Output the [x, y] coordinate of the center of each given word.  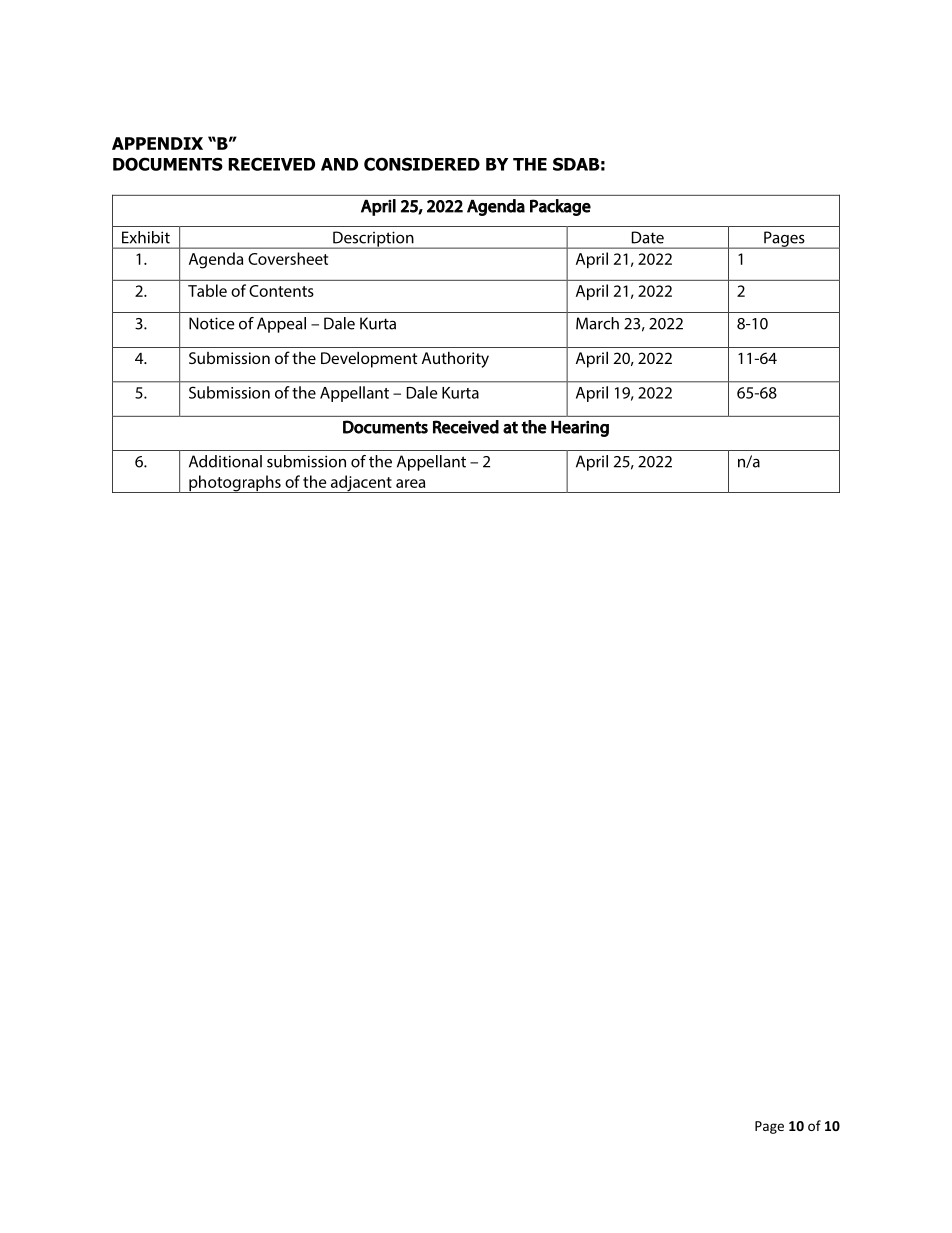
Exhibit [146, 237]
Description [373, 240]
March [597, 323]
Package [560, 207]
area [410, 483]
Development [369, 359]
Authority [455, 359]
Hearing [580, 428]
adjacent [361, 484]
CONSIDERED [422, 164]
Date [648, 237]
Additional [225, 461]
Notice [212, 323]
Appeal [281, 325]
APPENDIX [157, 143]
